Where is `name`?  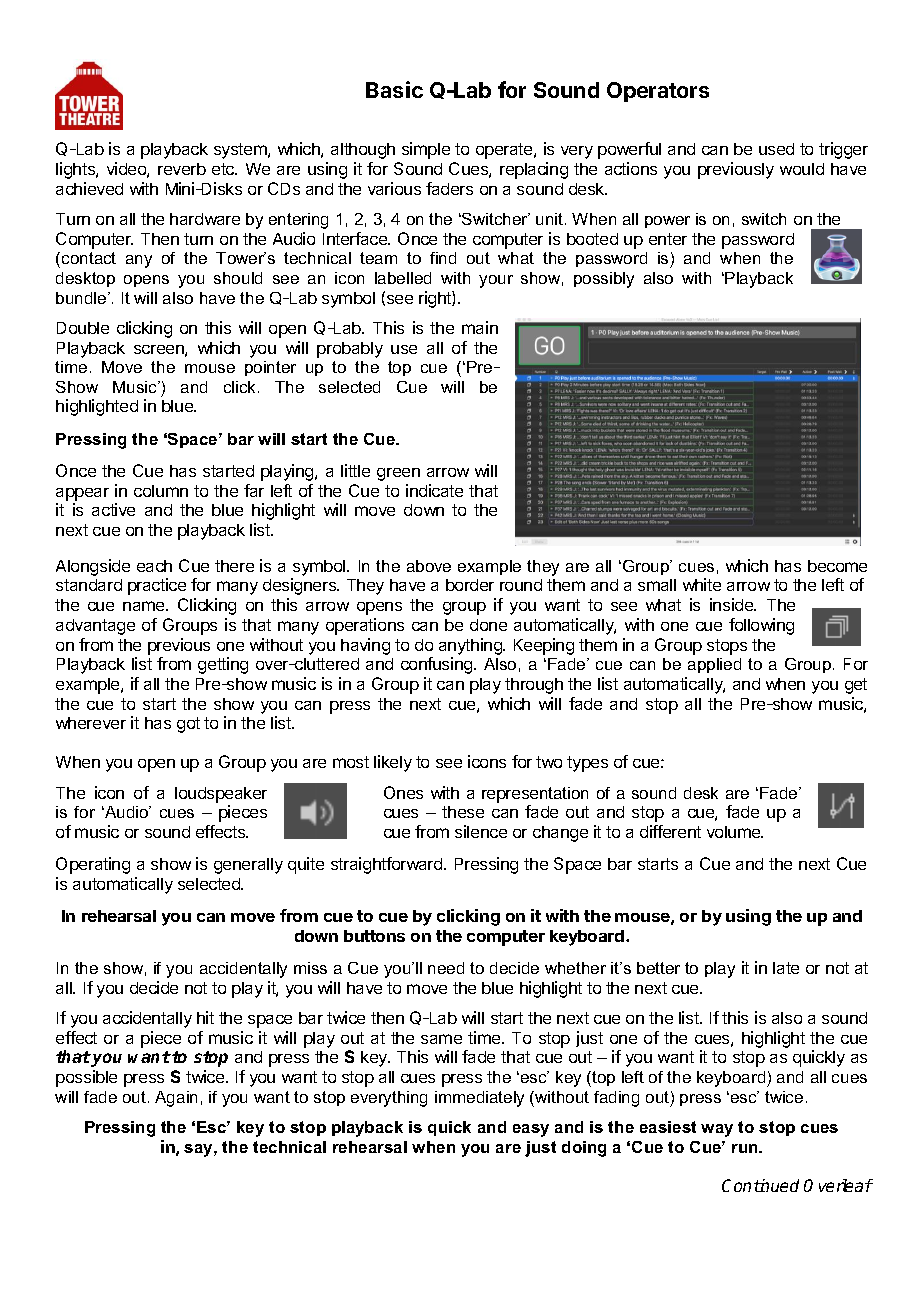 name is located at coordinates (145, 606).
